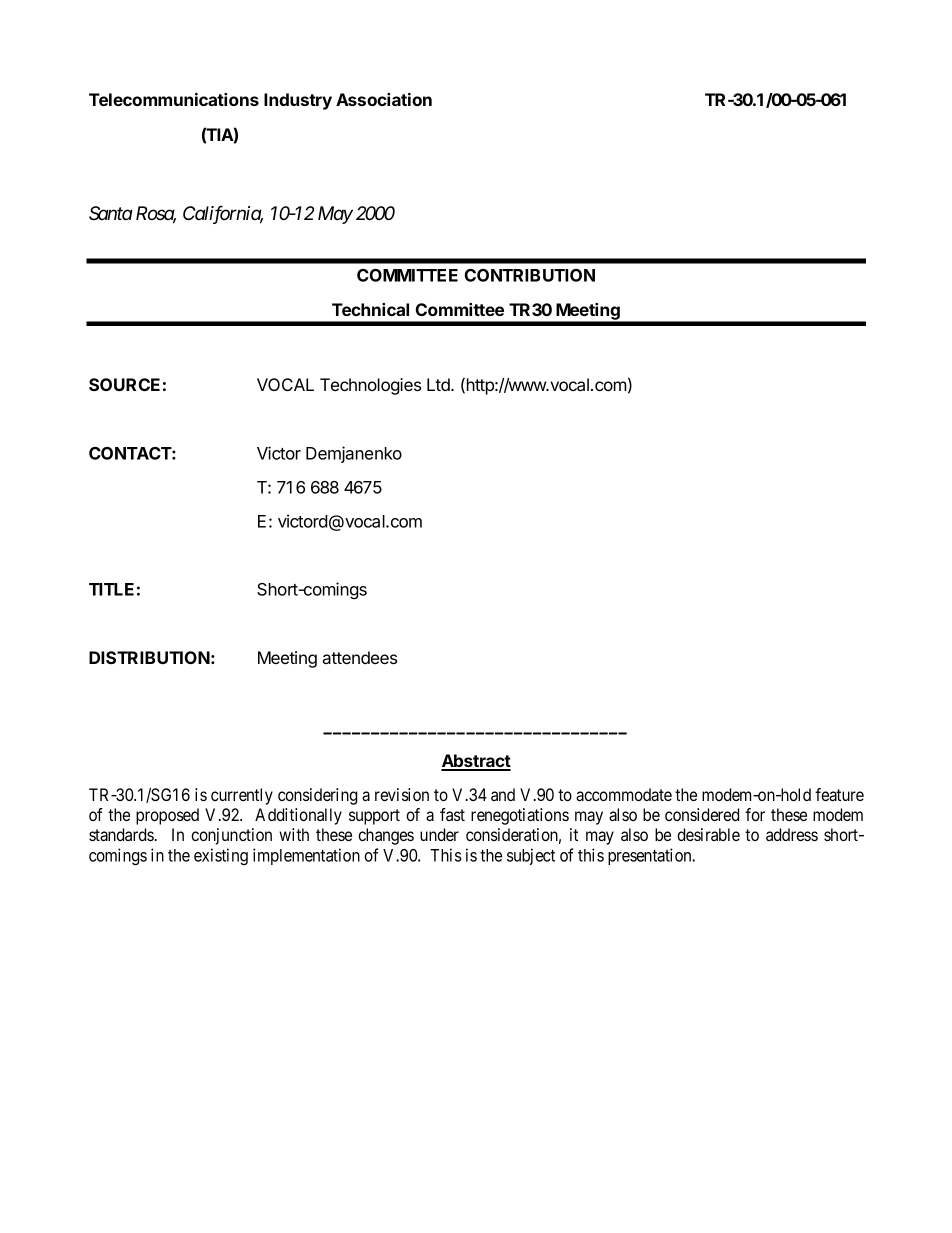 Image resolution: width=952 pixels, height=1233 pixels. What do you see at coordinates (384, 99) in the document?
I see `Association` at bounding box center [384, 99].
